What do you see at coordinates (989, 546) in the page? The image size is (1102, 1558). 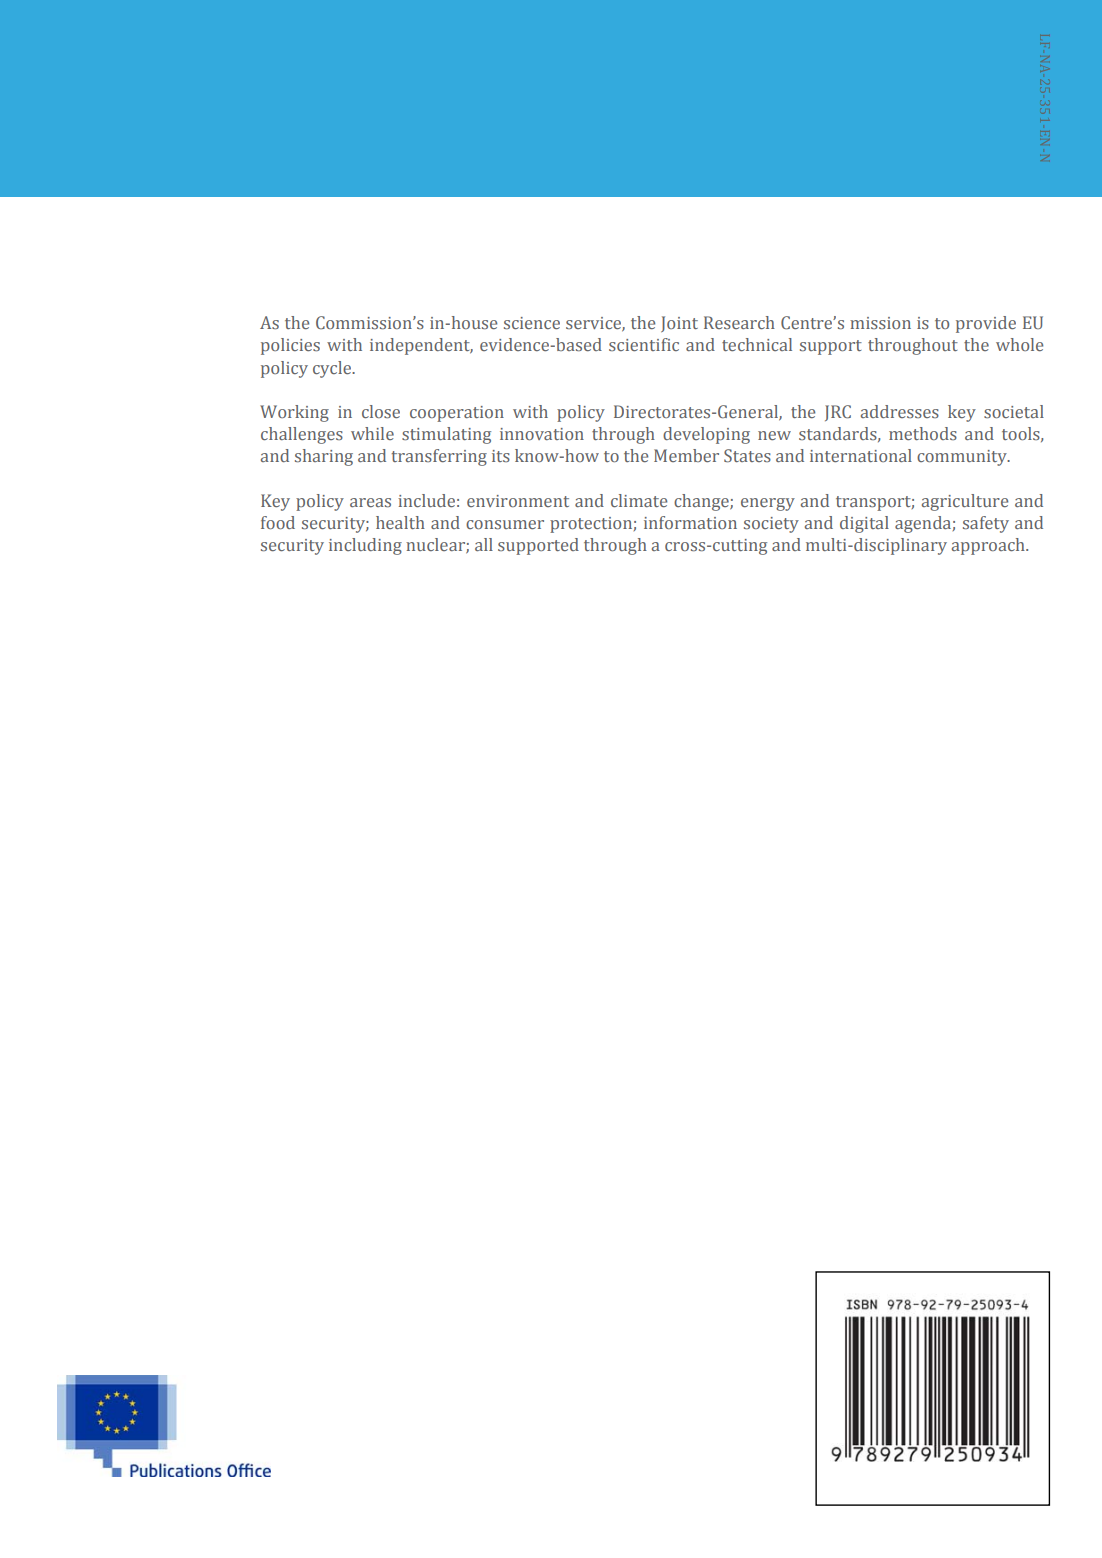 I see `approach` at bounding box center [989, 546].
